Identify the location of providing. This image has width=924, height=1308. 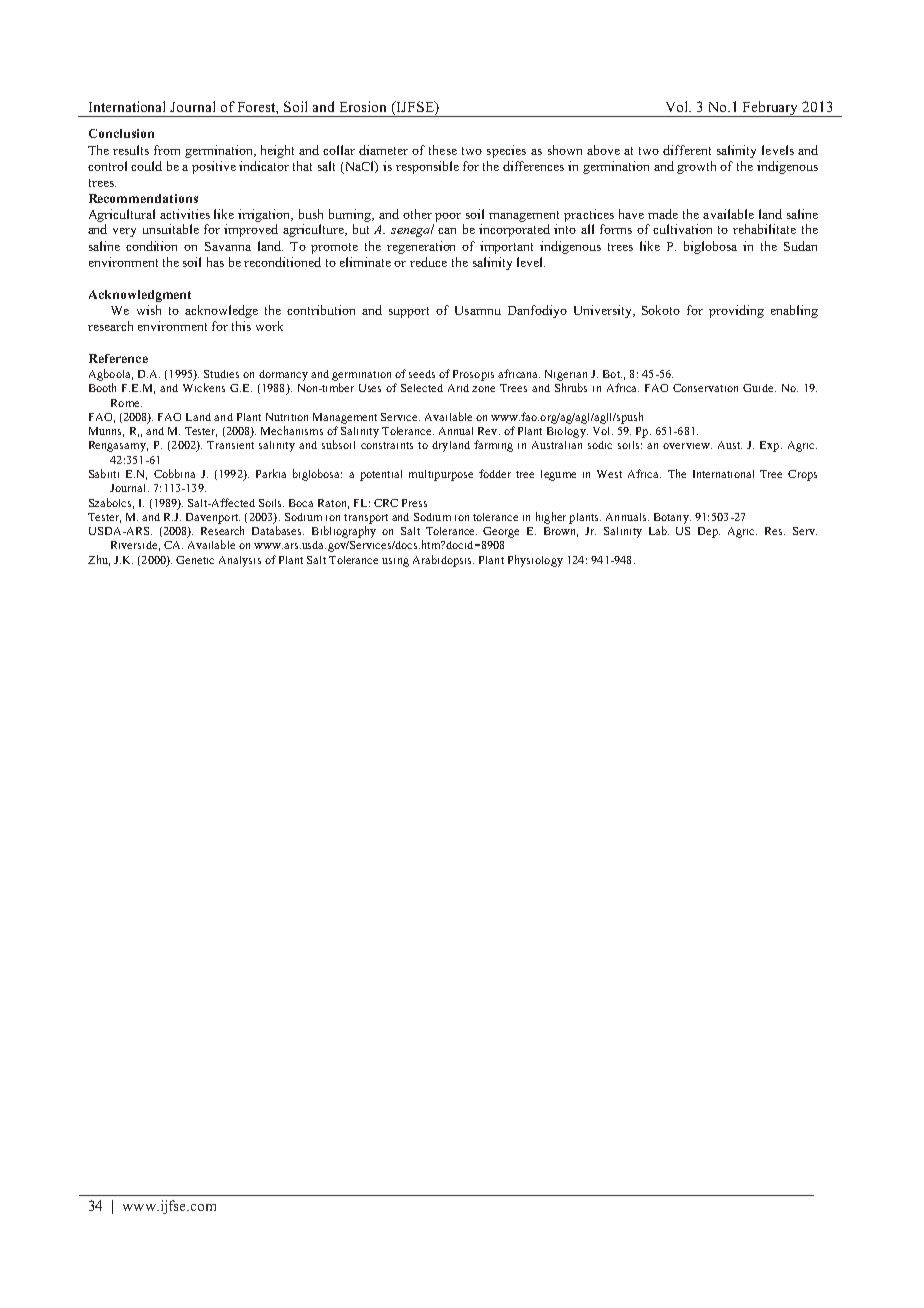
(736, 311).
